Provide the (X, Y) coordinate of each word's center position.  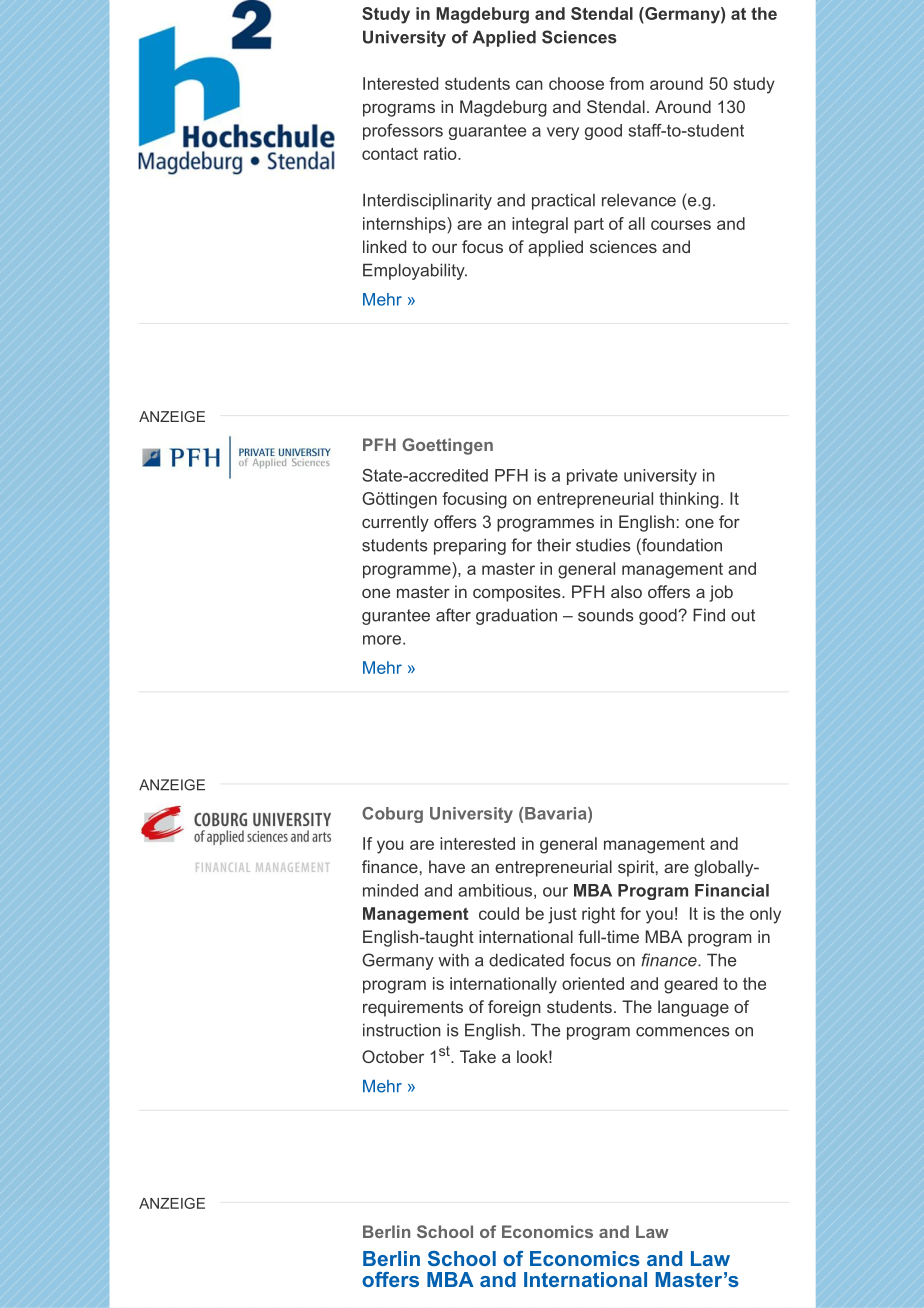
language (693, 1008)
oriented (593, 983)
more (382, 640)
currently (395, 523)
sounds (606, 615)
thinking (689, 500)
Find (709, 615)
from (626, 83)
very (563, 133)
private (592, 477)
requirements (413, 1008)
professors (403, 132)
